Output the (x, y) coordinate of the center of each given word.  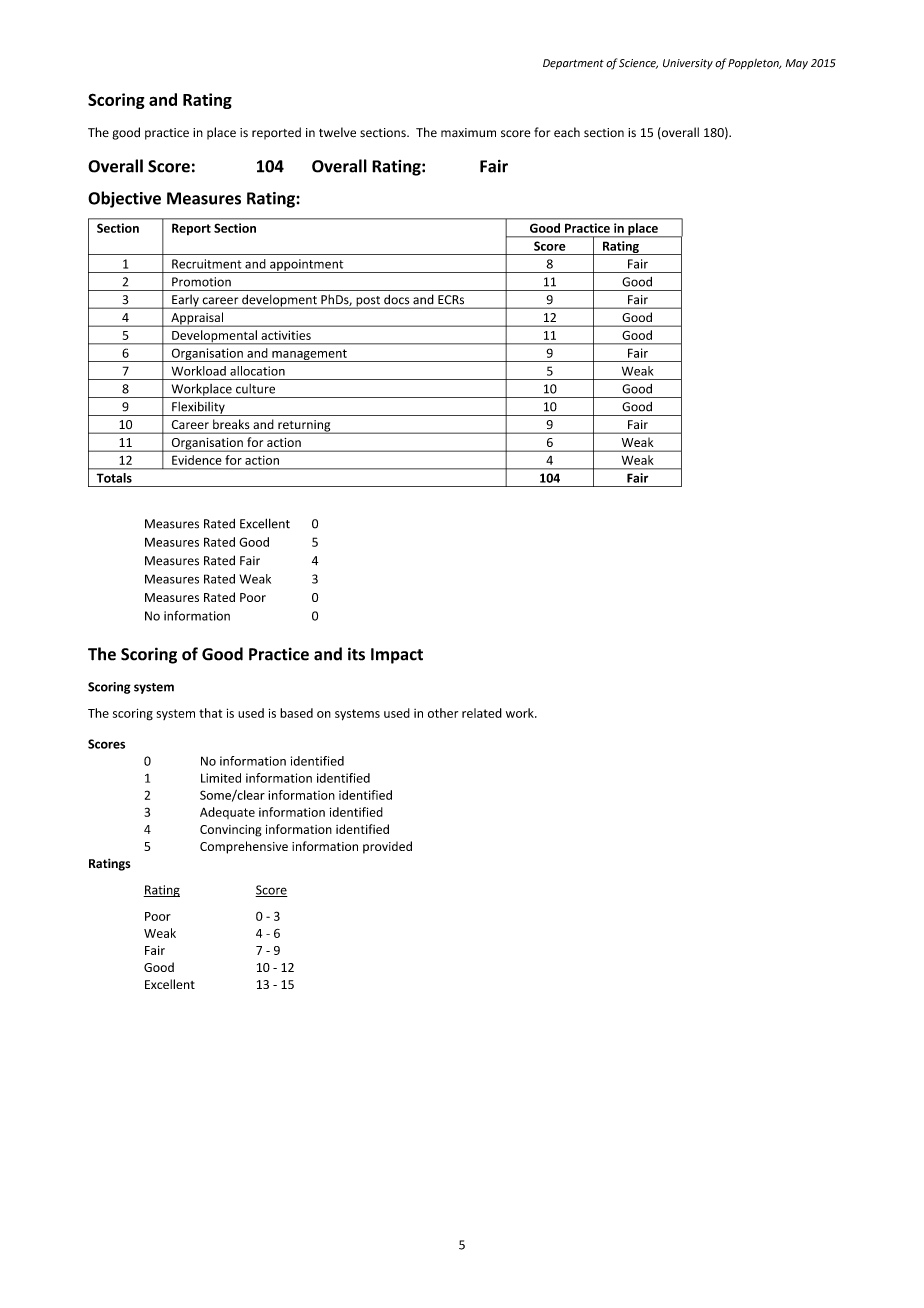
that (210, 713)
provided (387, 847)
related (482, 713)
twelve (337, 132)
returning (304, 427)
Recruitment (206, 264)
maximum (468, 132)
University (688, 64)
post (368, 302)
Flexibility (198, 408)
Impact (397, 656)
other (443, 713)
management (309, 355)
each (567, 132)
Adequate (227, 813)
